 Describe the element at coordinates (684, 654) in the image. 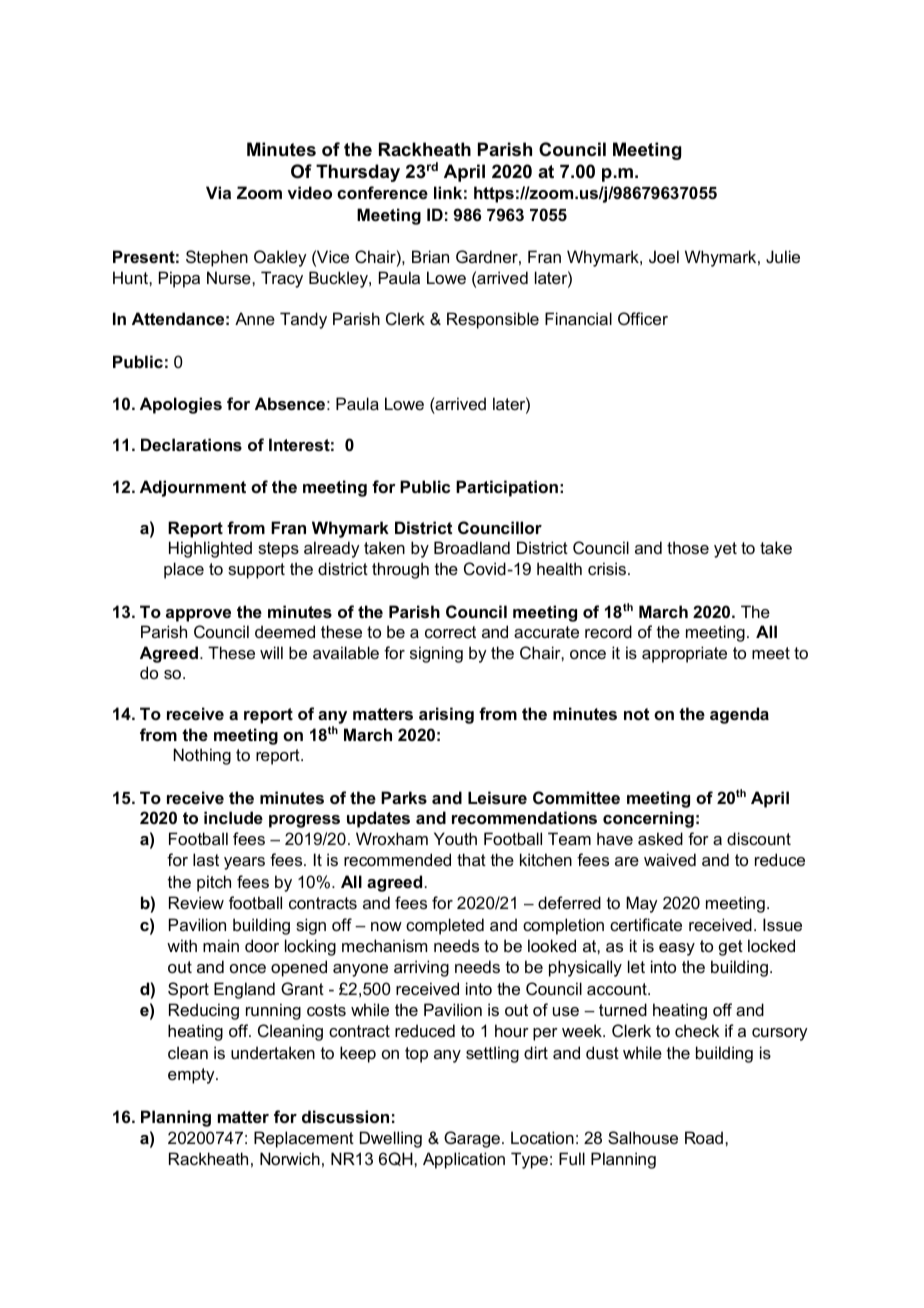

I see `appropriate` at that location.
